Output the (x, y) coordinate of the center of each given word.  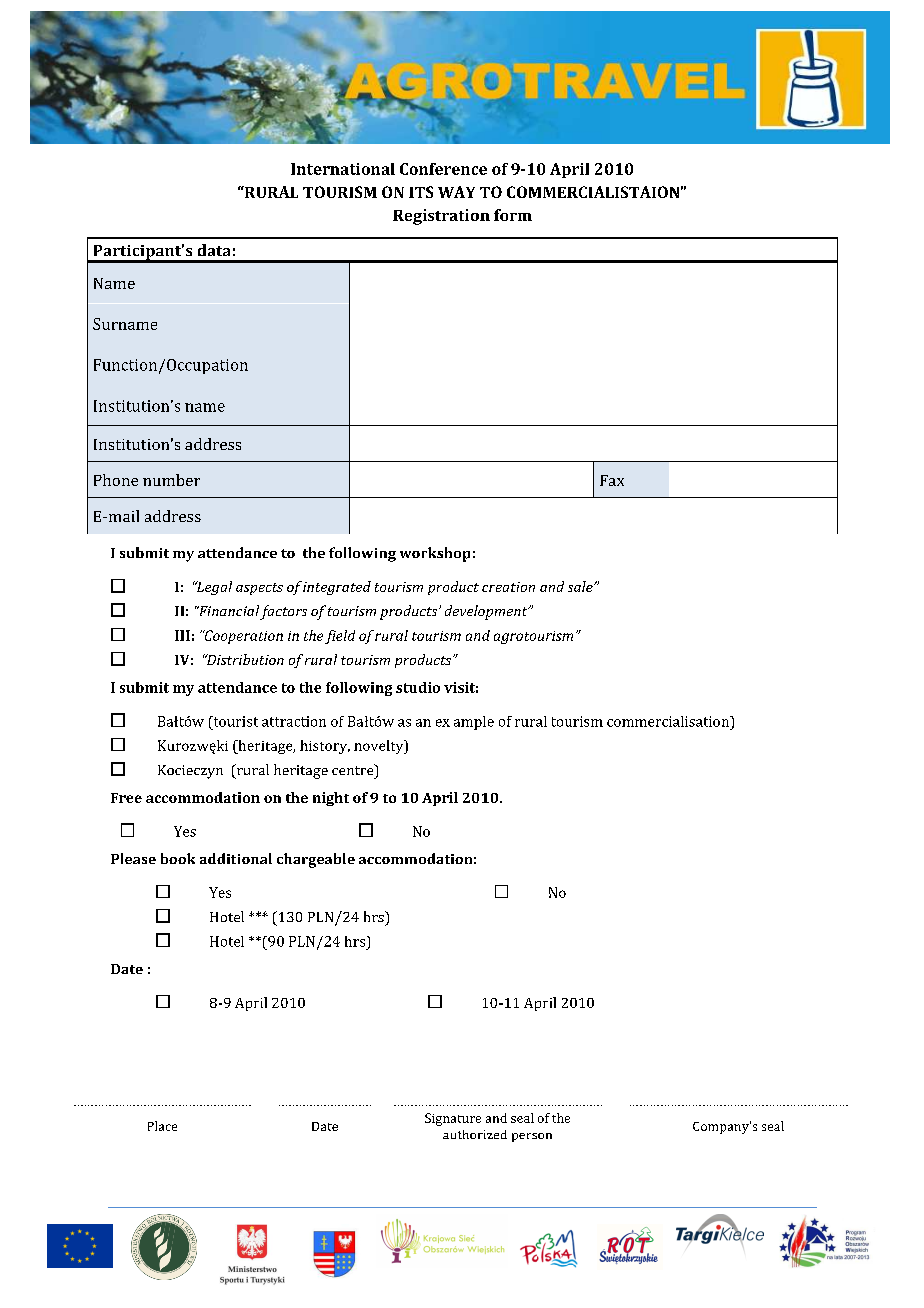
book (178, 858)
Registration (441, 217)
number (171, 480)
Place (162, 1126)
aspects (259, 589)
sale (581, 586)
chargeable (316, 860)
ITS (421, 192)
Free (126, 798)
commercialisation (669, 721)
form (513, 215)
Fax (612, 480)
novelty (380, 747)
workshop (435, 554)
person (532, 1137)
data (214, 250)
